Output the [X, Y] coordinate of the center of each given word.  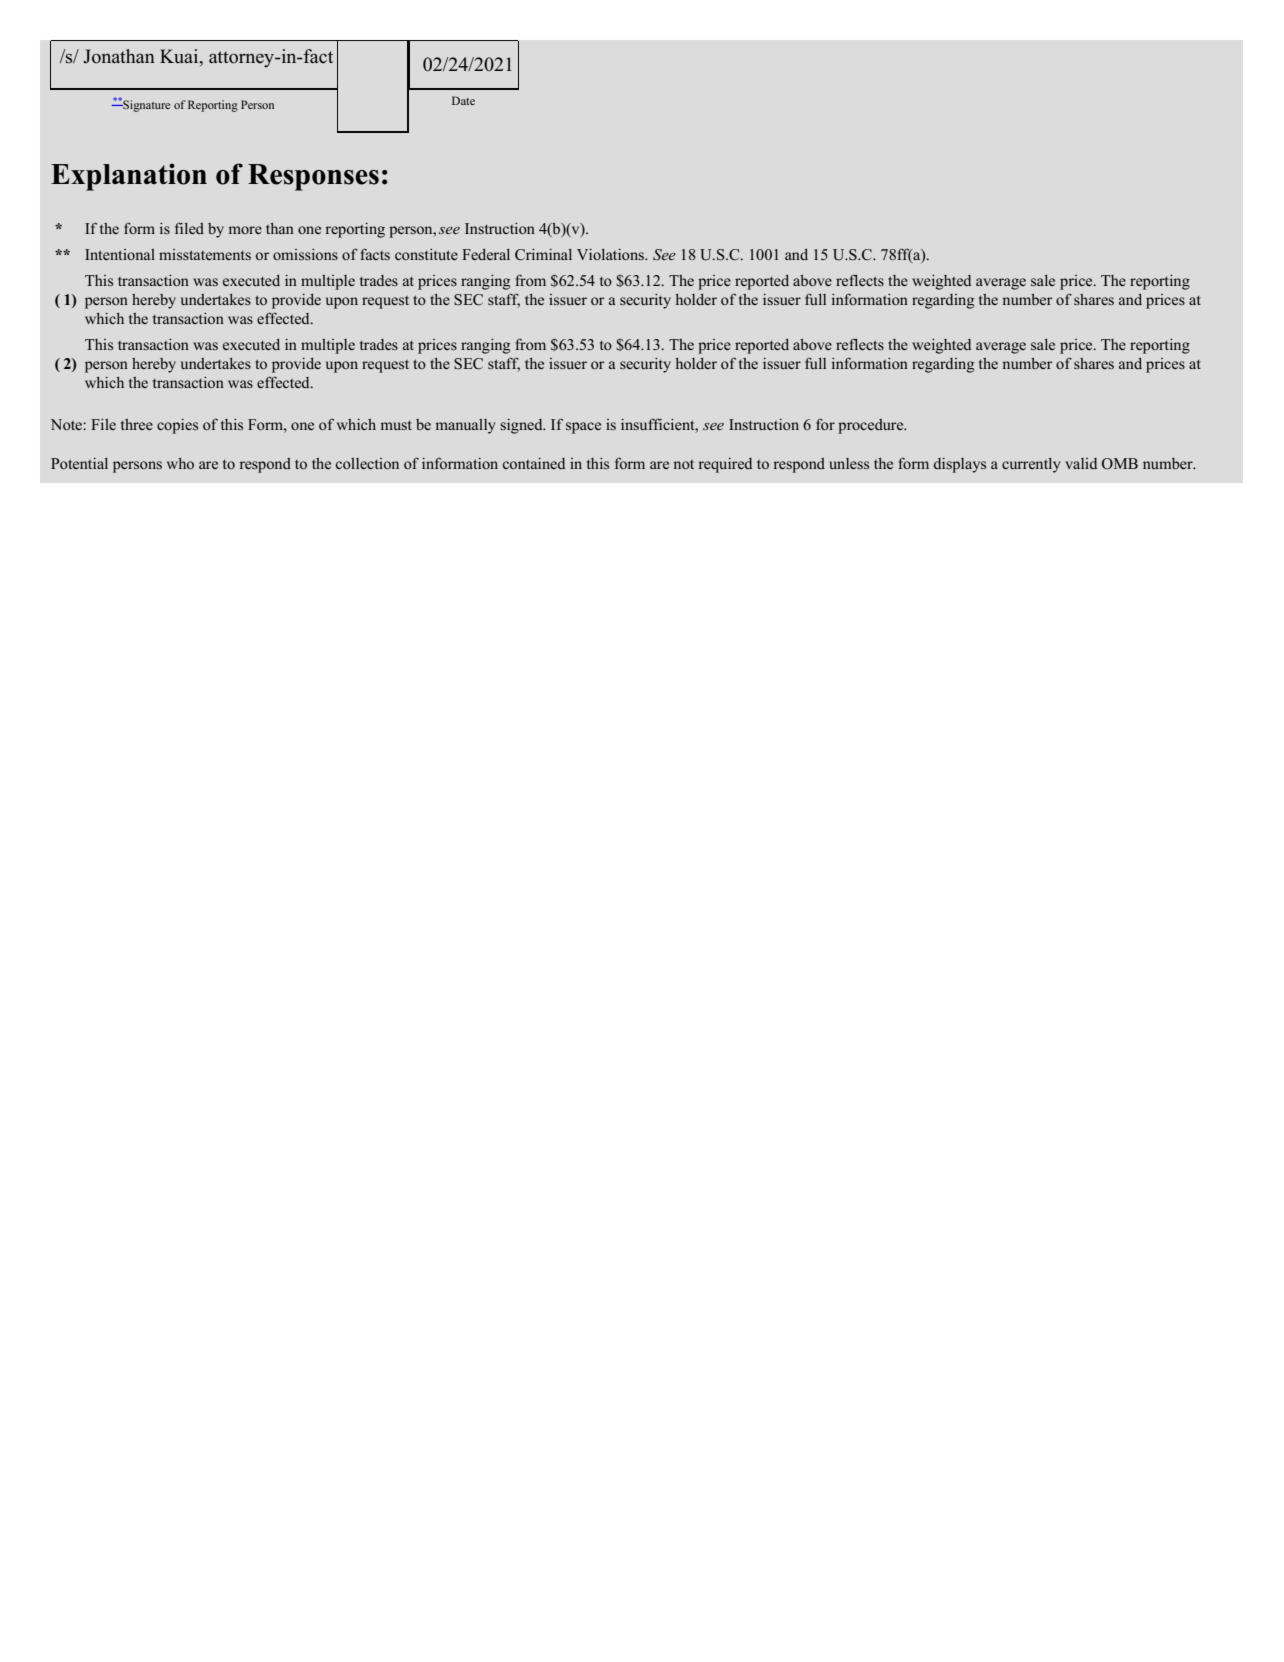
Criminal [543, 255]
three [137, 424]
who [180, 463]
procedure [872, 426]
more [245, 230]
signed [522, 426]
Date [463, 100]
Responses [313, 177]
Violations [611, 254]
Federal [486, 254]
